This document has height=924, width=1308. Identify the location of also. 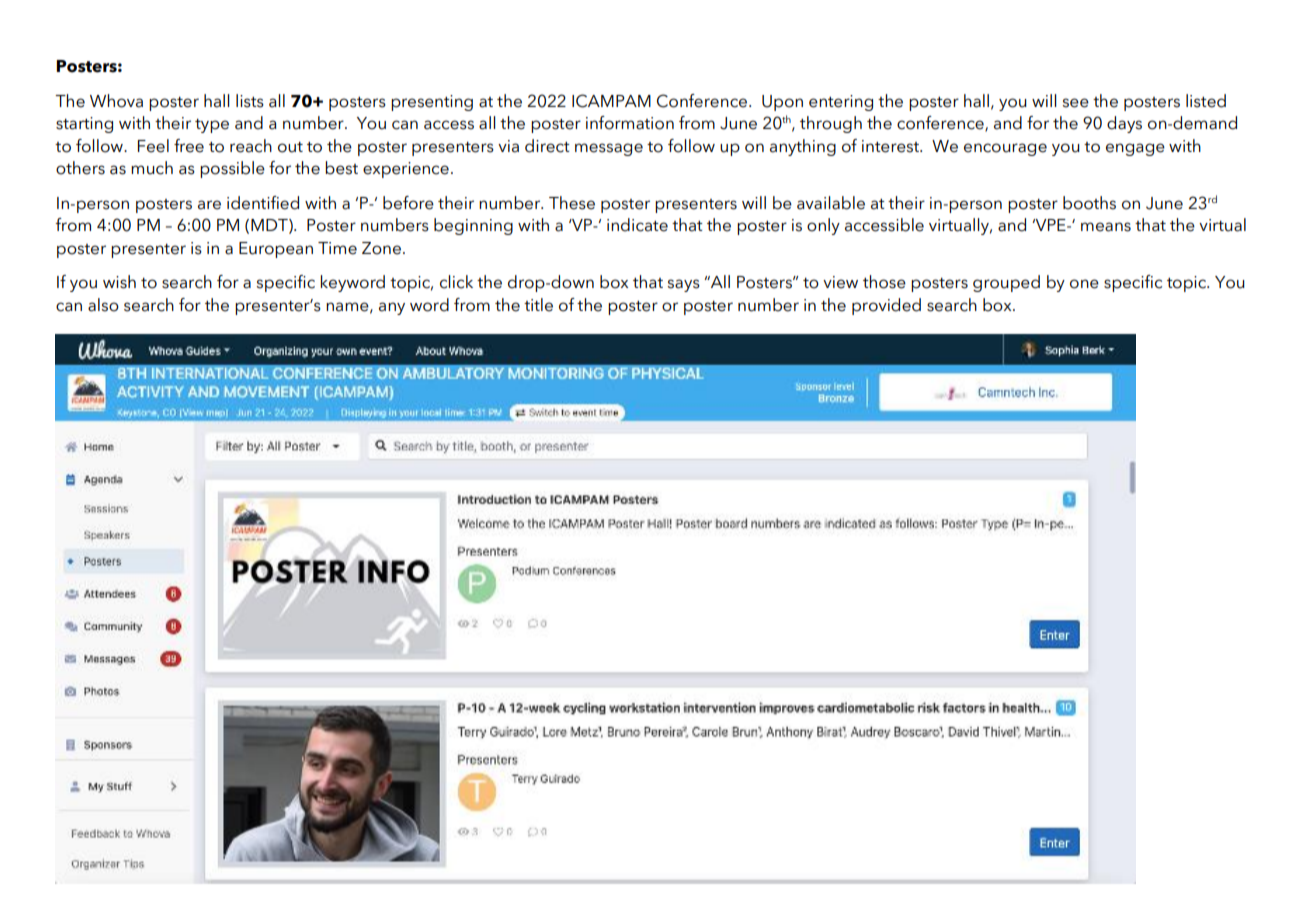
(103, 305).
